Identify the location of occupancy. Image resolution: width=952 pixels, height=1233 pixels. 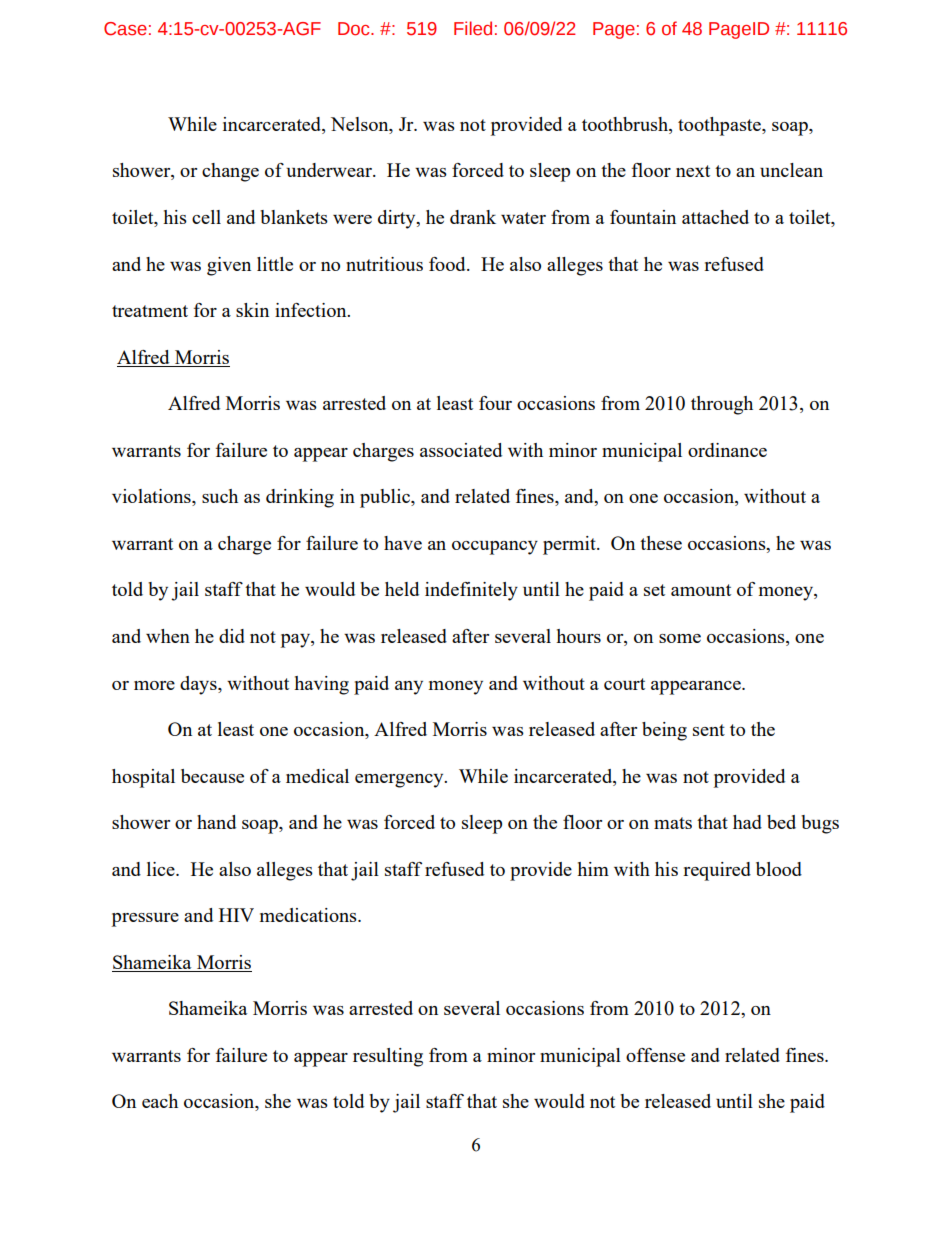
(495, 548).
